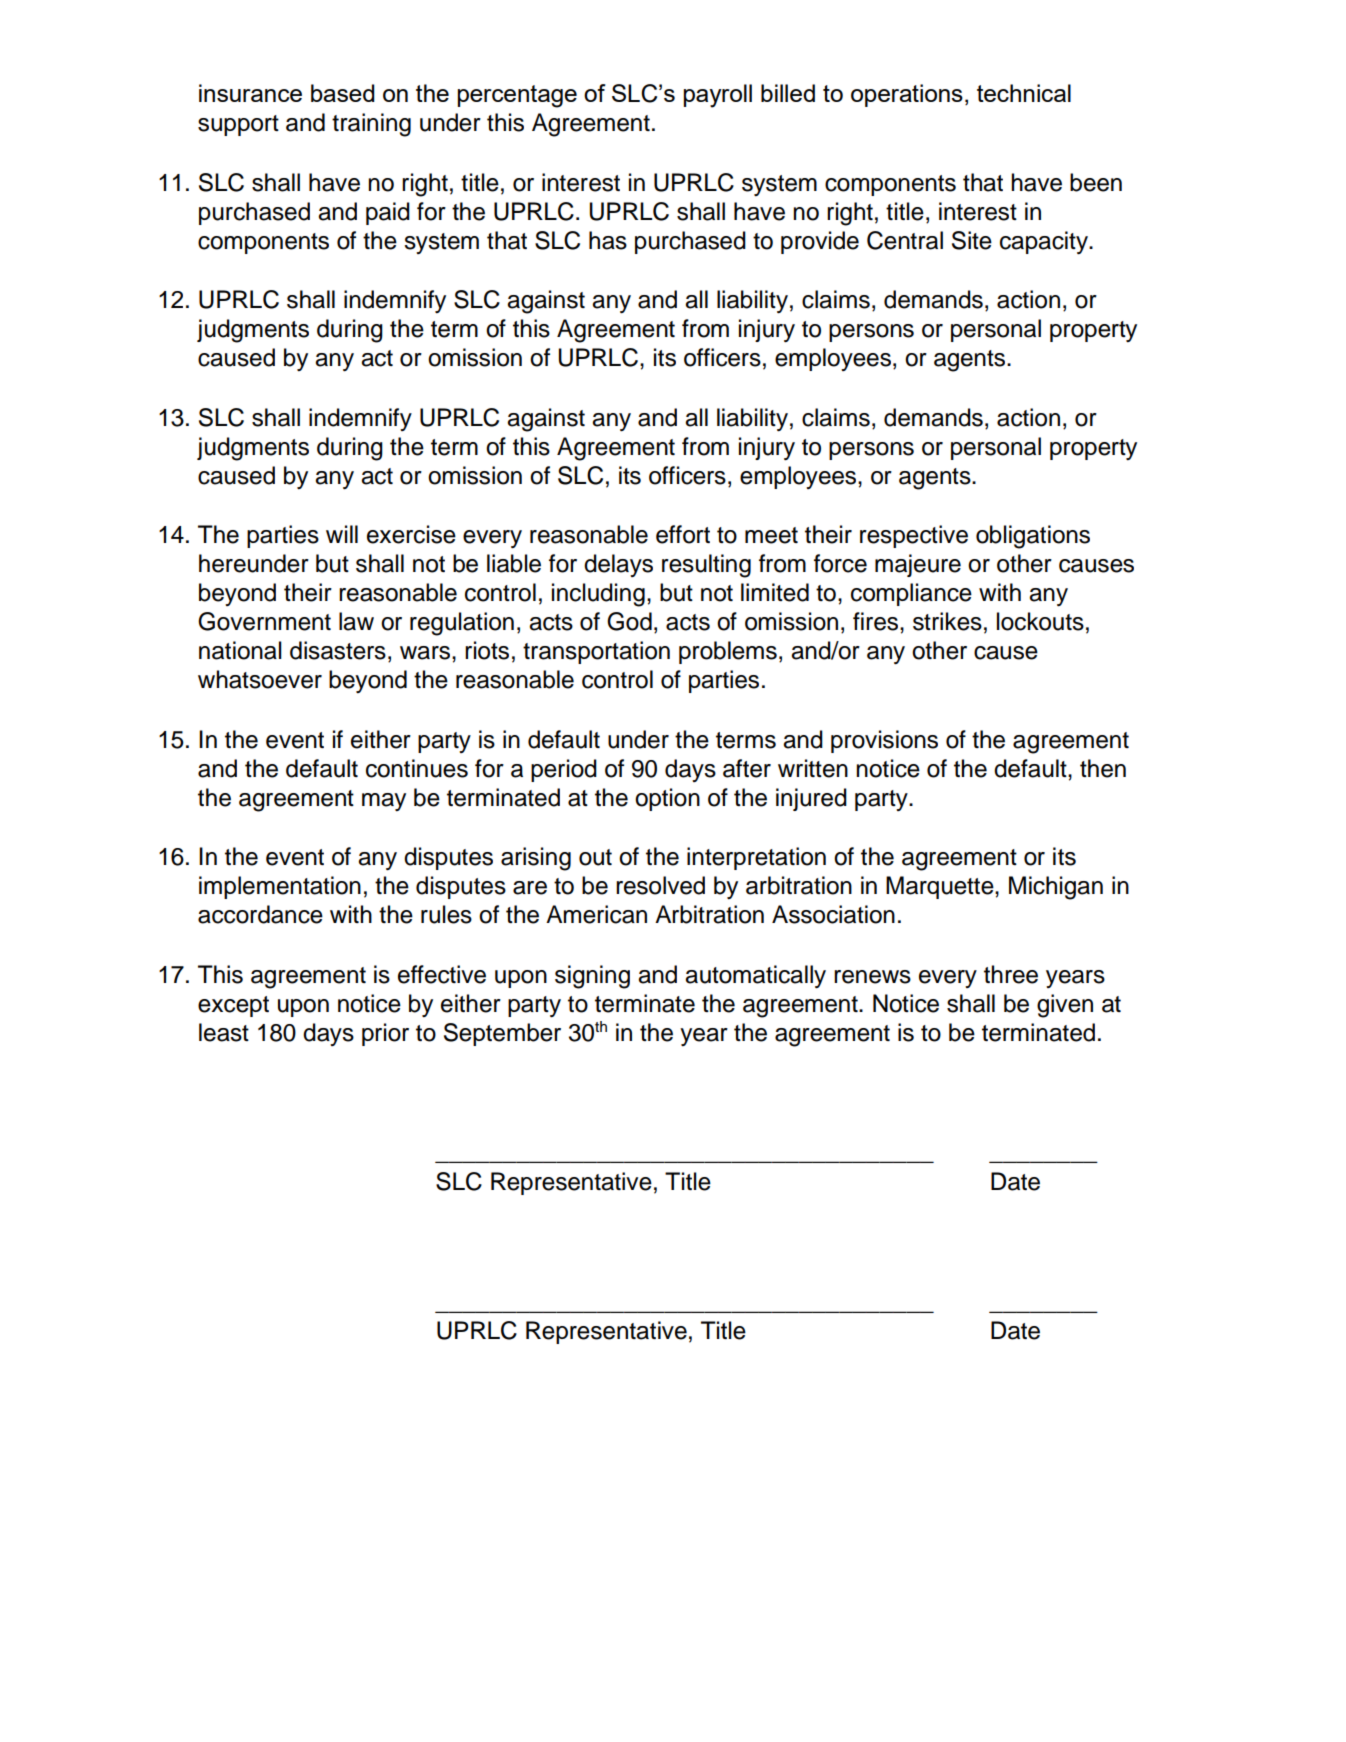 The height and width of the document is (1742, 1346). Describe the element at coordinates (1011, 974) in the document. I see `three` at that location.
